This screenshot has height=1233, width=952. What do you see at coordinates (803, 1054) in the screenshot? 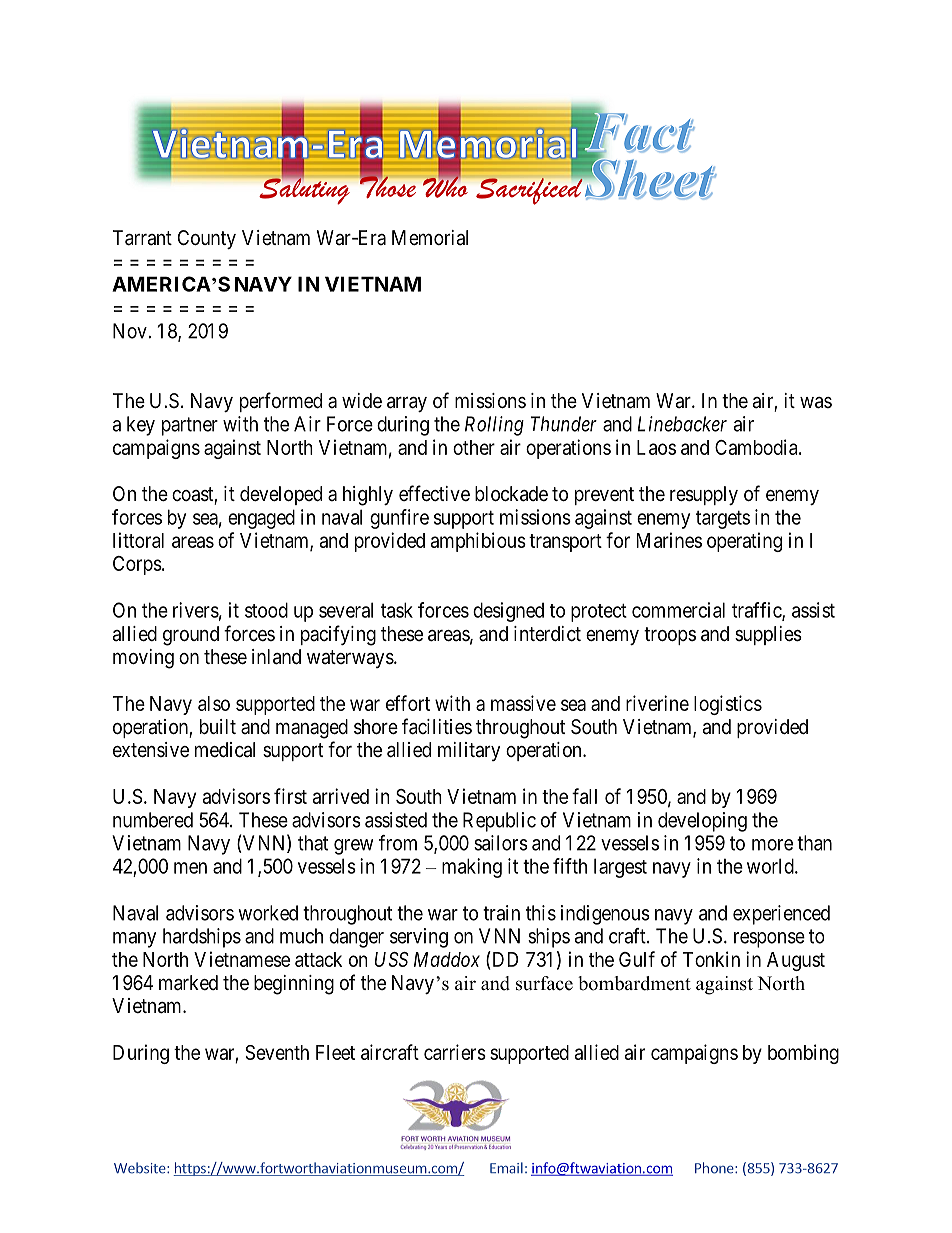
I see `bombing` at bounding box center [803, 1054].
